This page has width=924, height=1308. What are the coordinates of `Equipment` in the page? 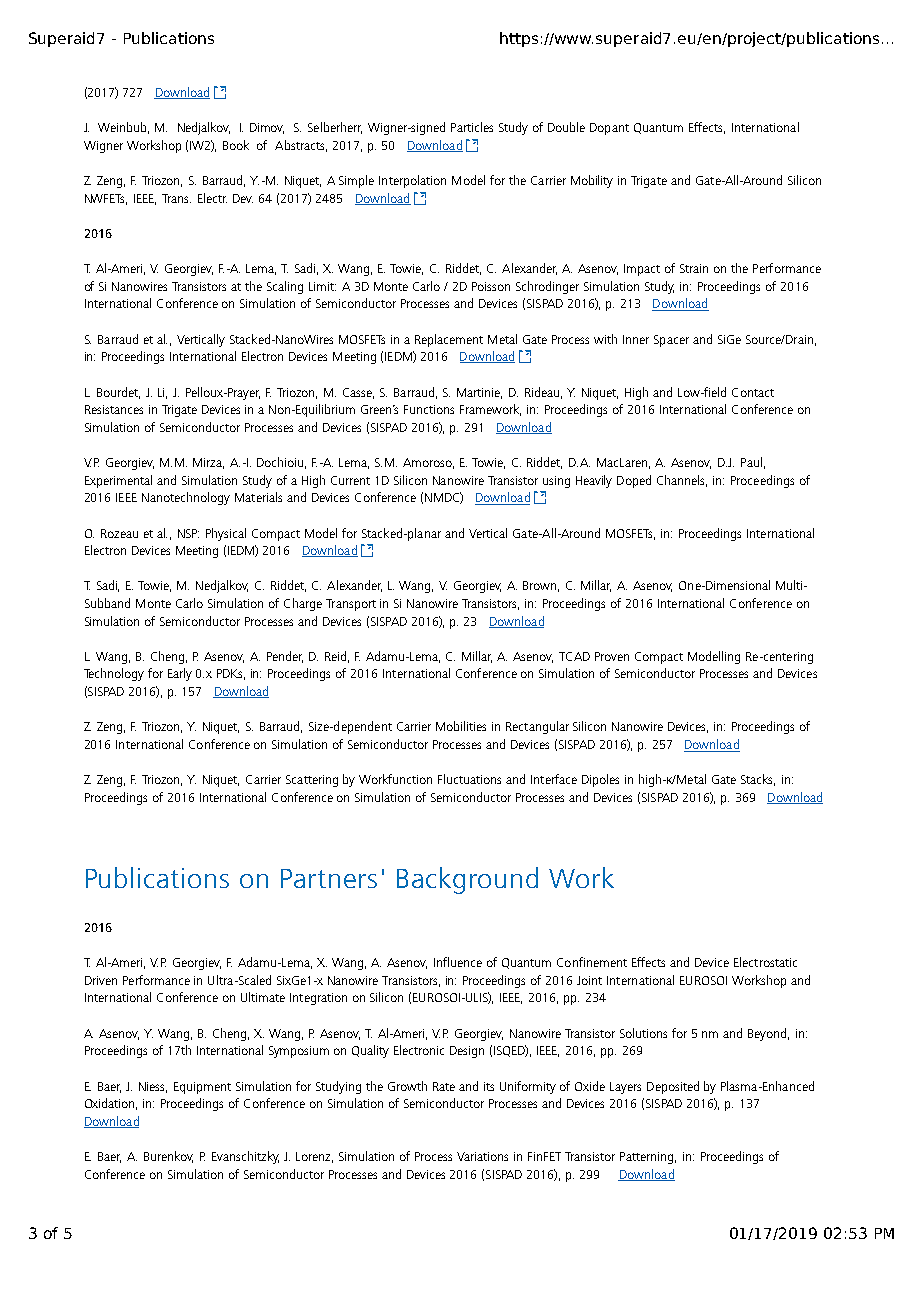 It's located at (202, 1088).
